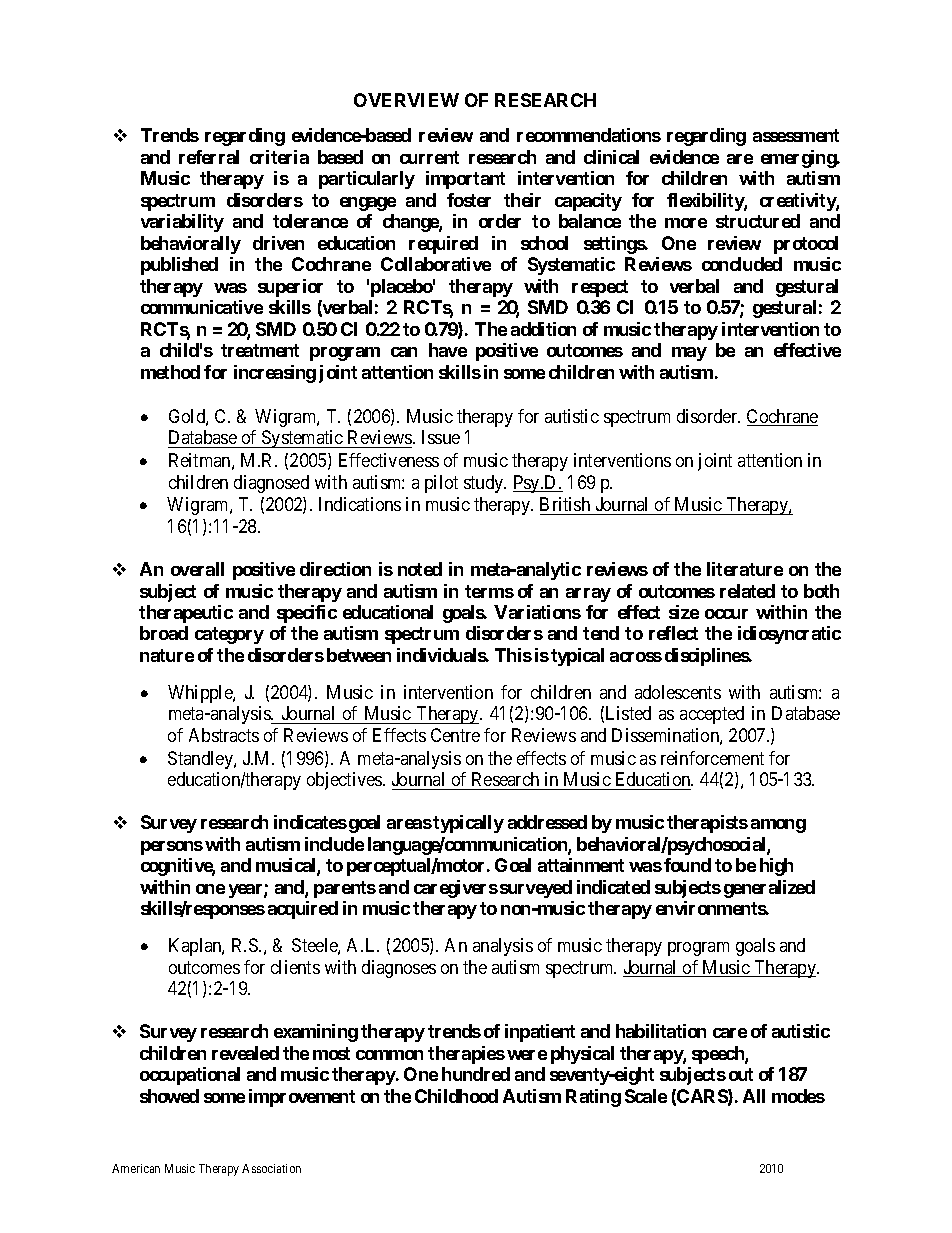 The image size is (952, 1233). I want to click on Association, so click(271, 1168).
